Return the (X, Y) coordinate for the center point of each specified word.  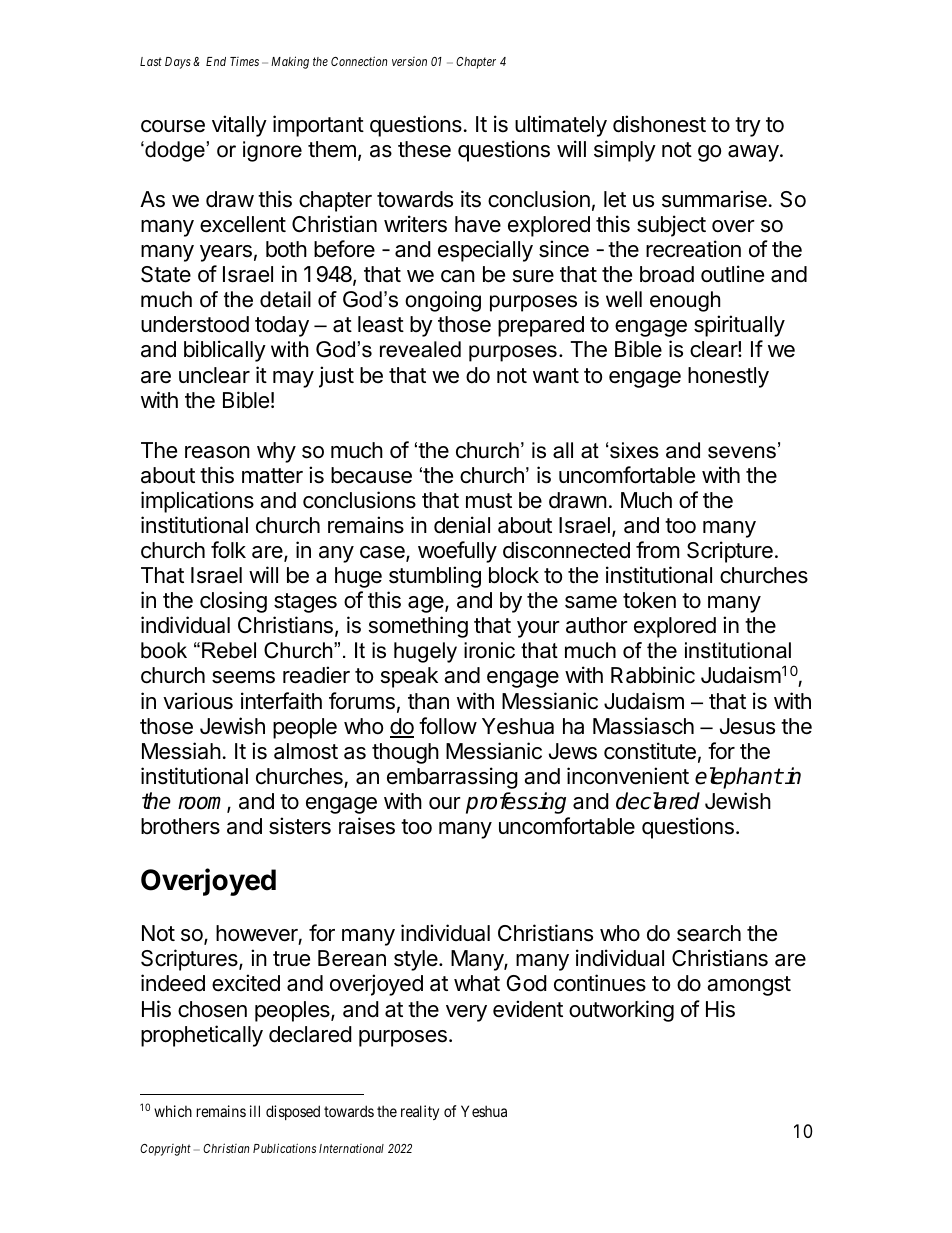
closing (233, 602)
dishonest (659, 124)
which (173, 1111)
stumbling (435, 577)
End (216, 61)
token (649, 600)
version (409, 61)
